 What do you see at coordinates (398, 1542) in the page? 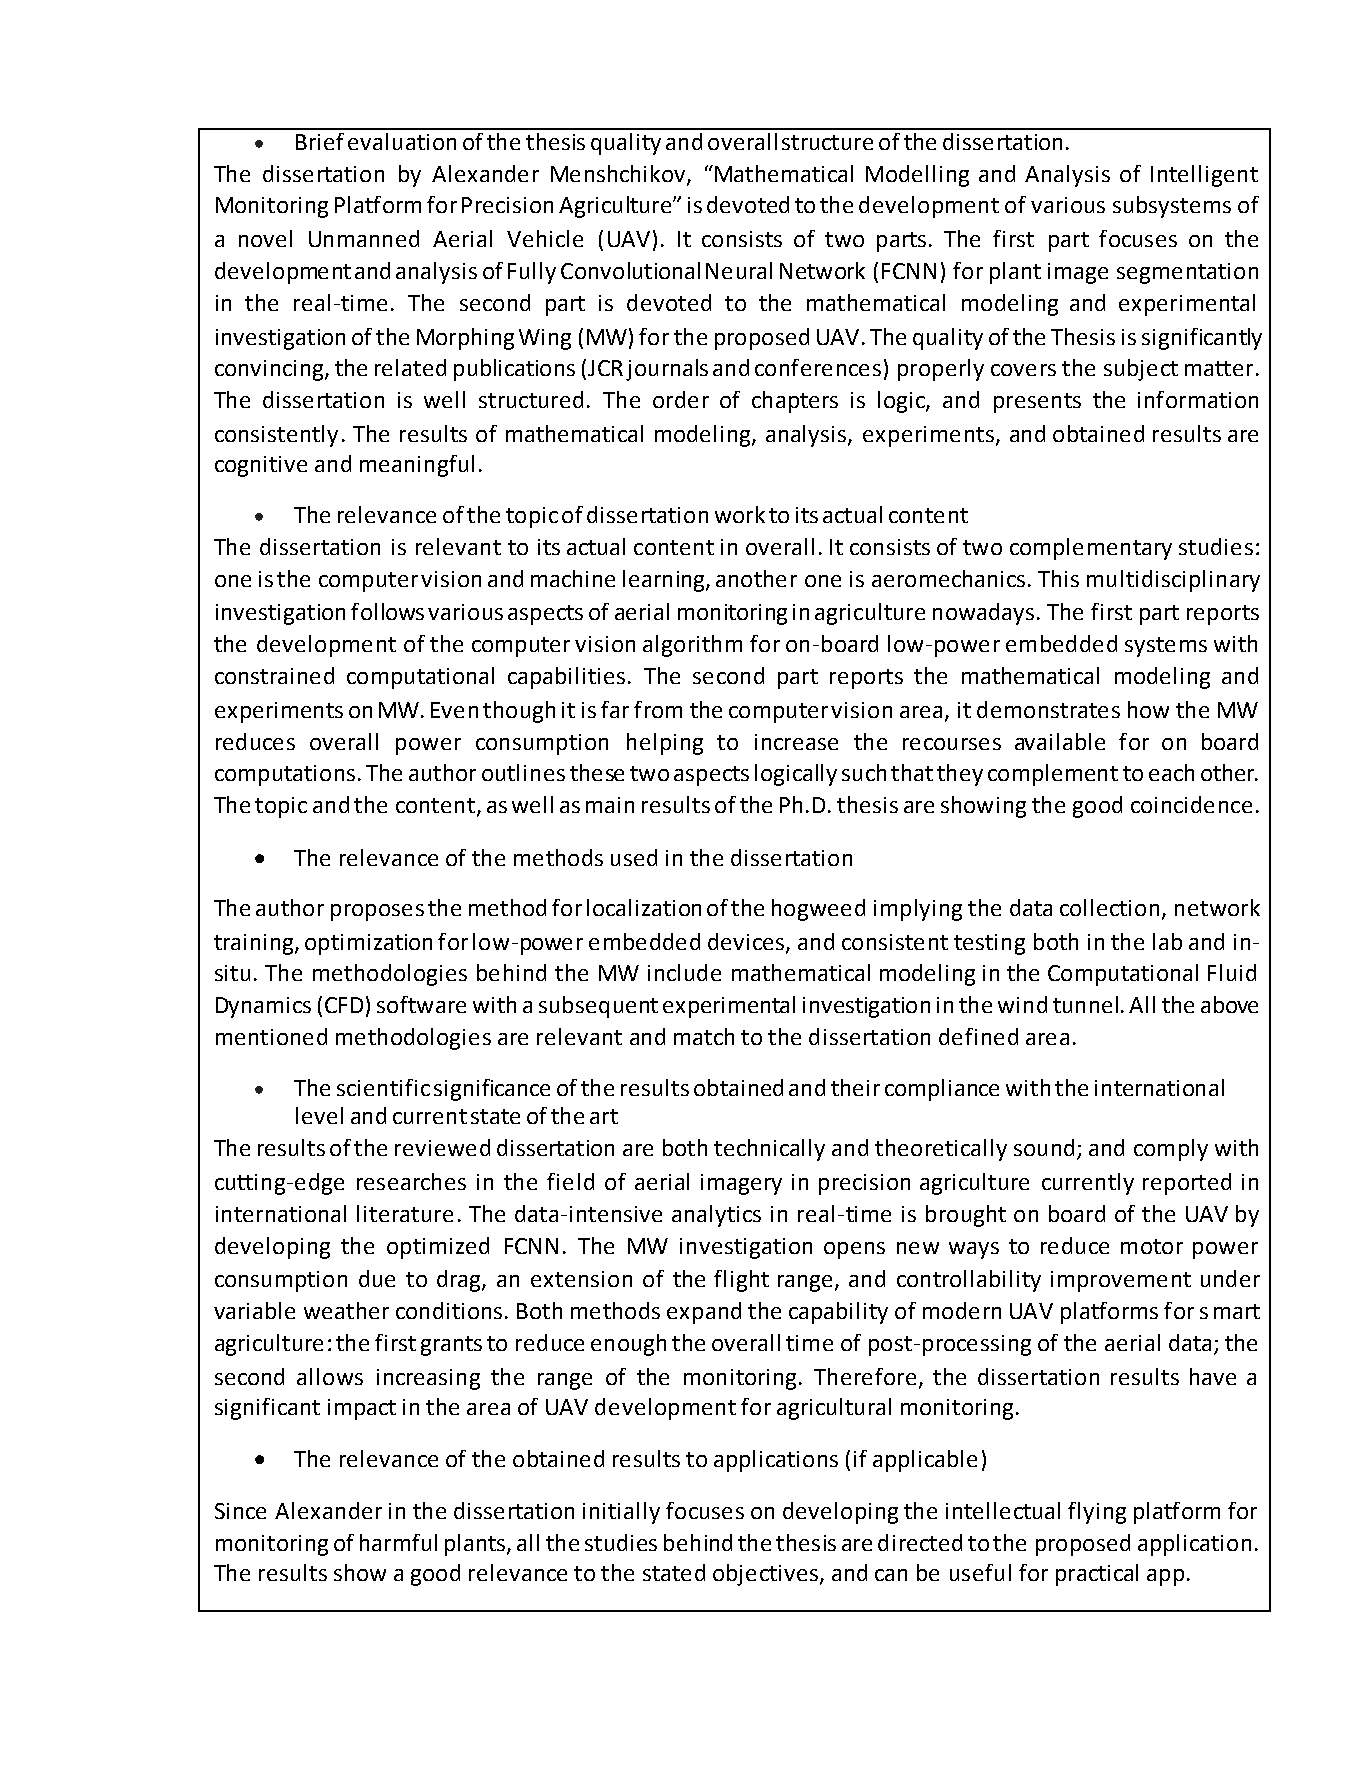
I see `harmful` at bounding box center [398, 1542].
